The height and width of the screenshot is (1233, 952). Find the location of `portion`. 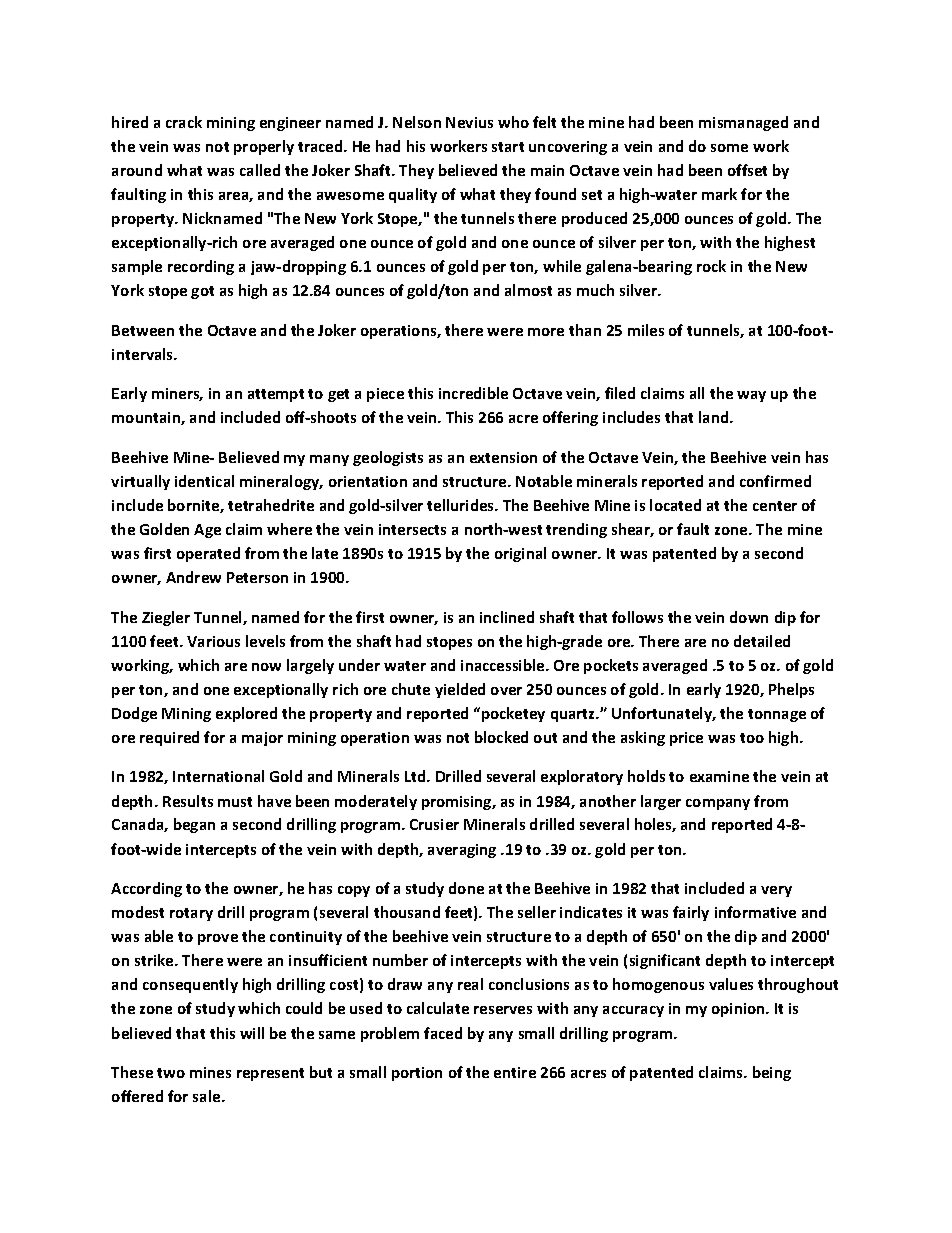

portion is located at coordinates (417, 1074).
